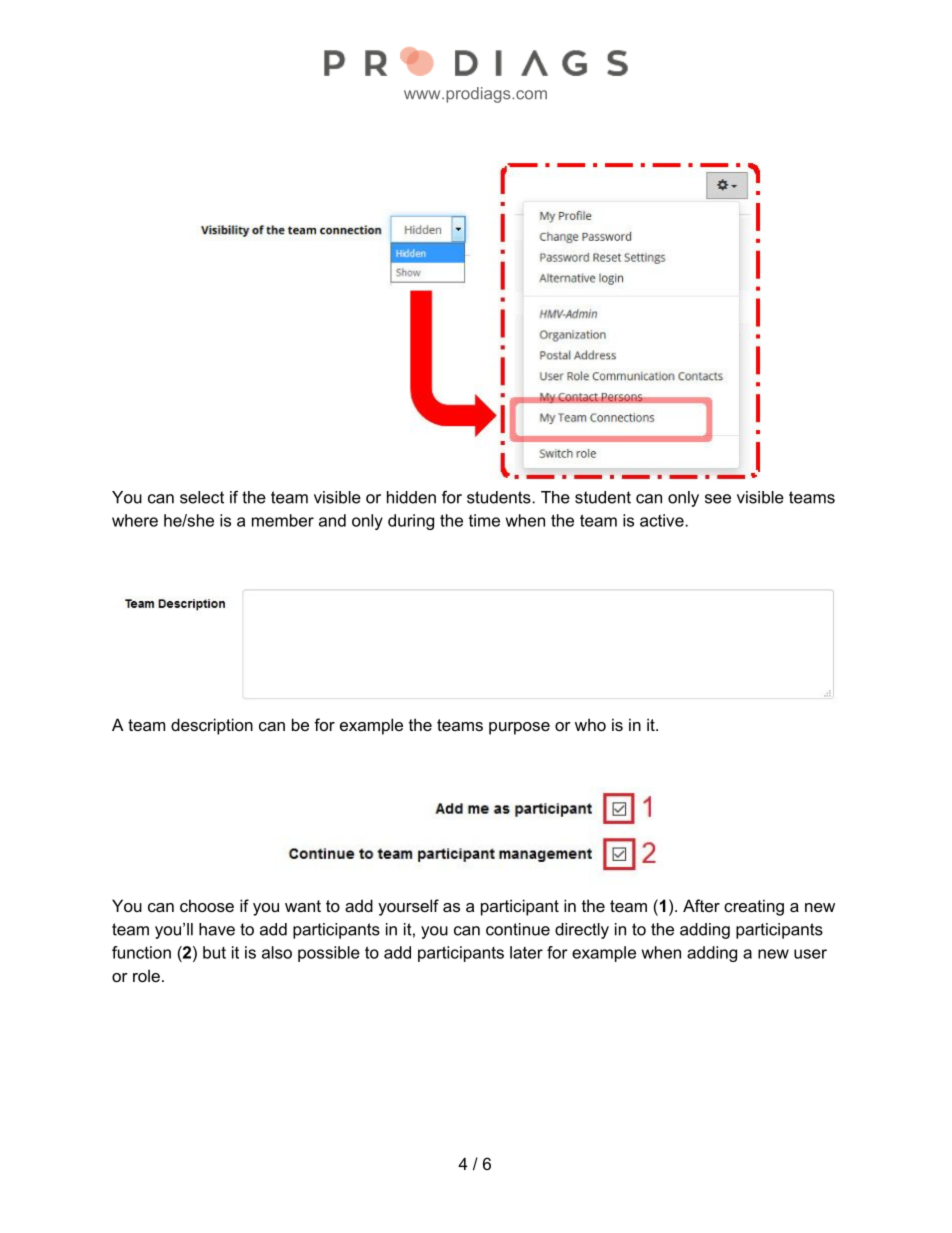 The image size is (952, 1233). I want to click on After, so click(701, 905).
